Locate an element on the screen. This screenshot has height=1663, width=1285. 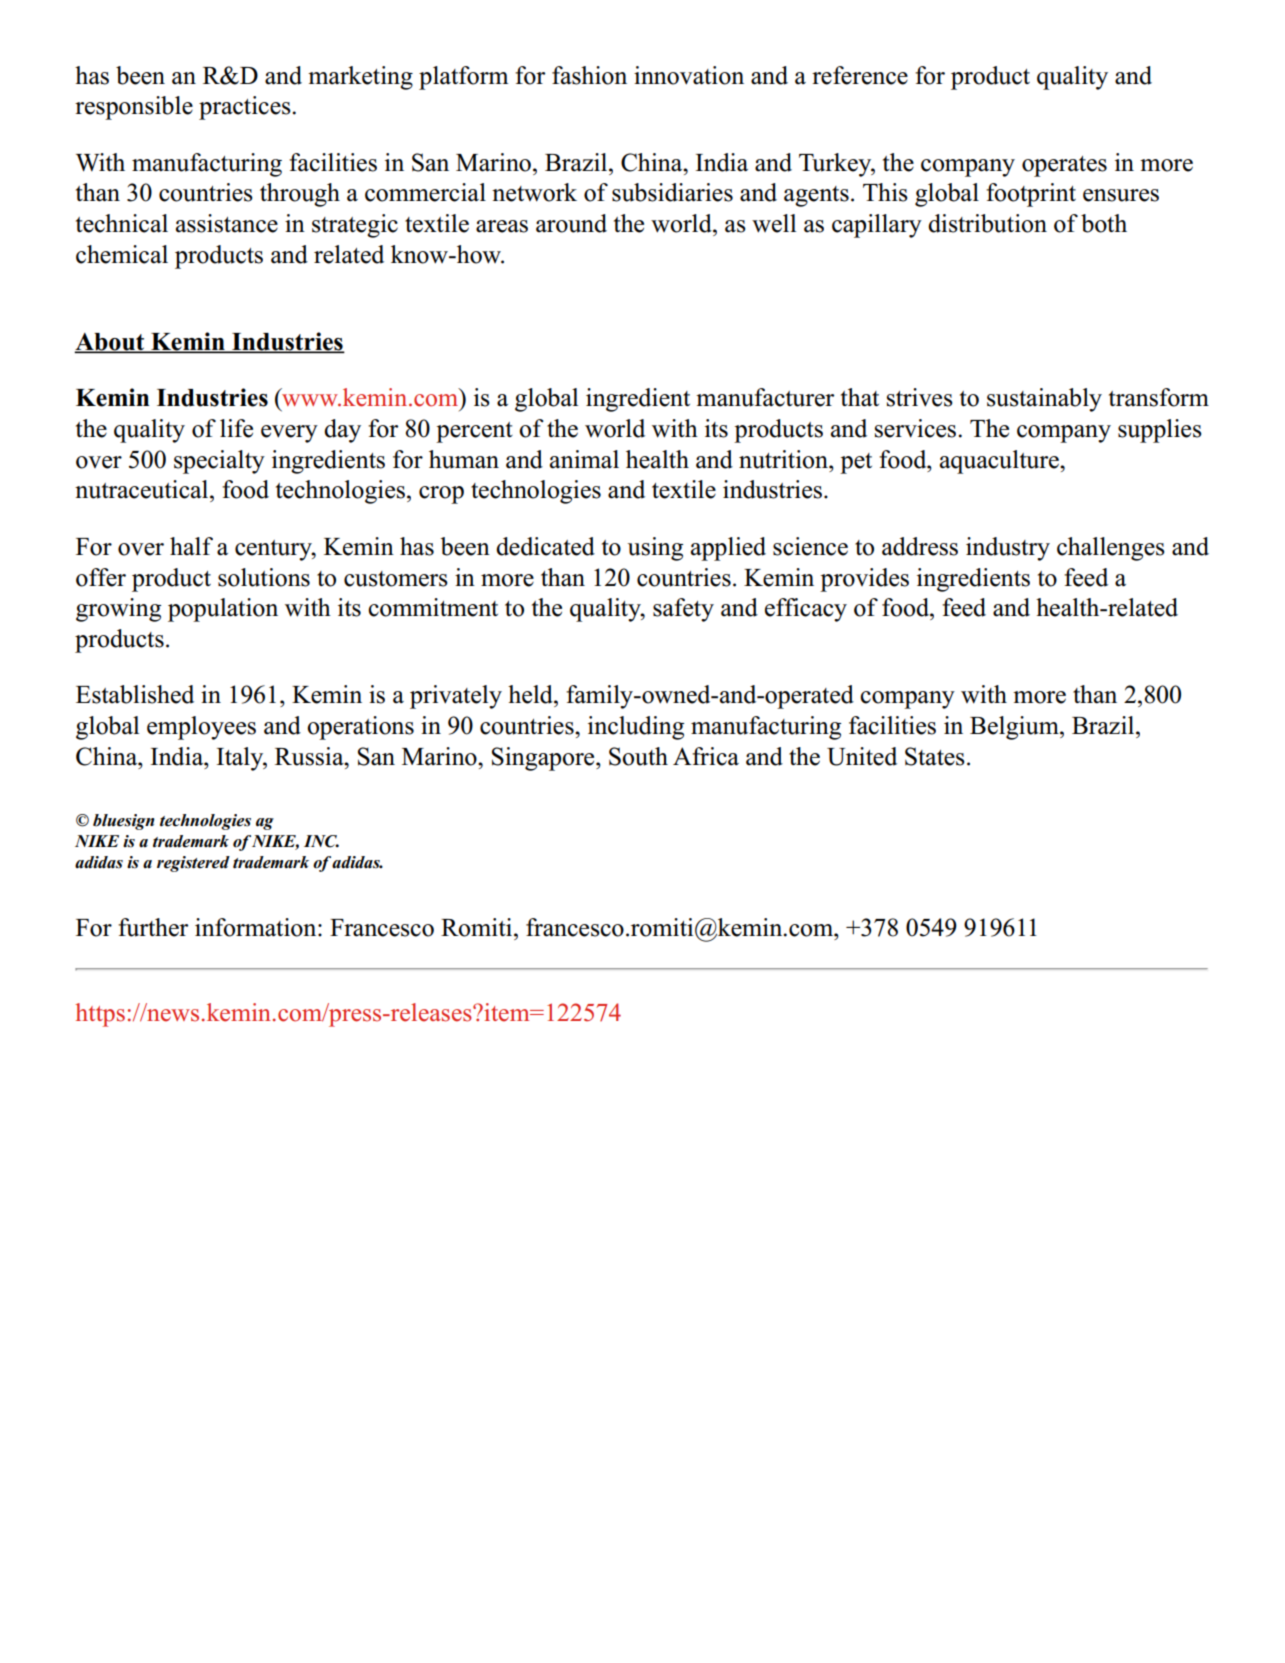
life is located at coordinates (236, 428).
